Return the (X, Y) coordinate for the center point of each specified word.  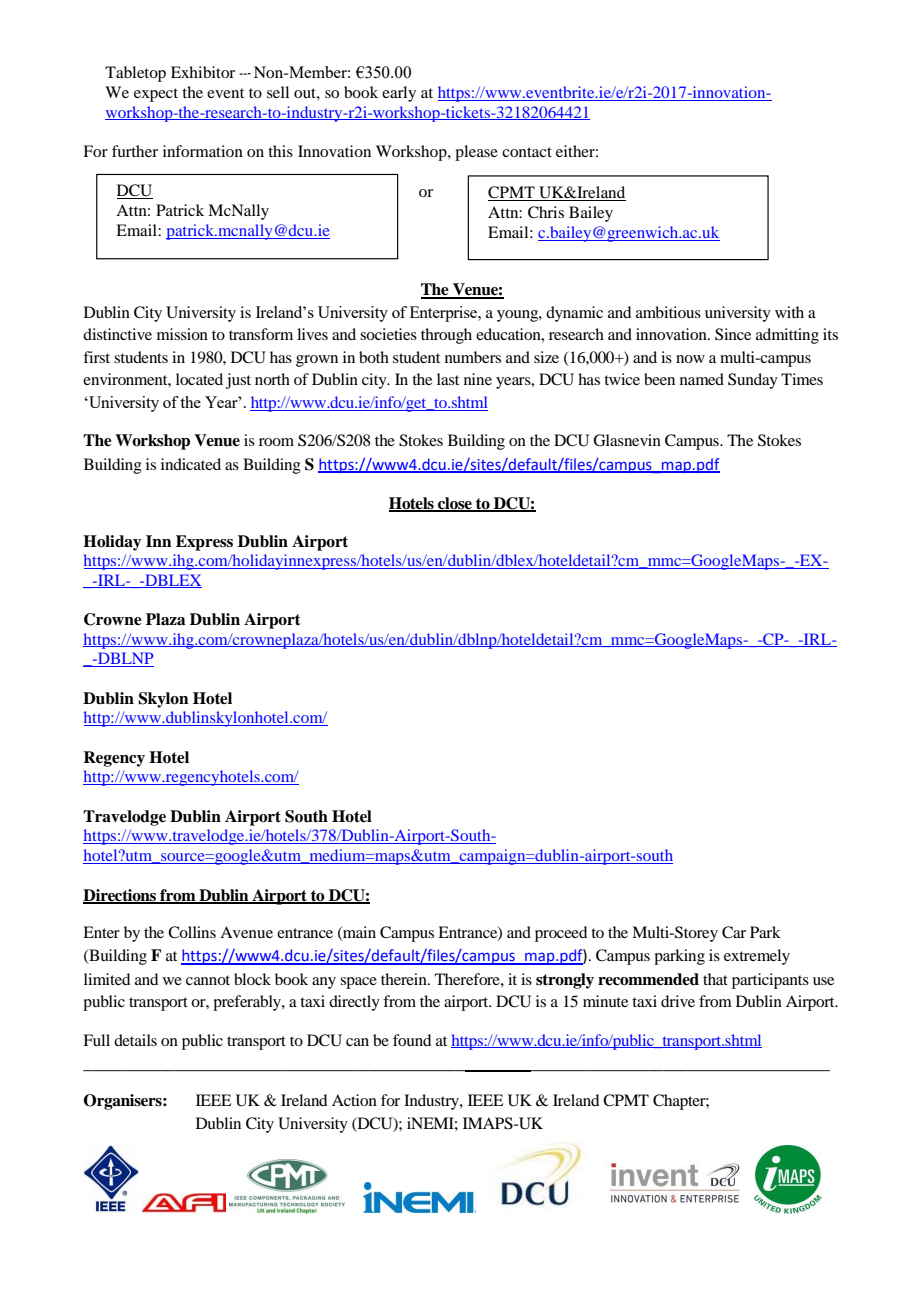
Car (734, 932)
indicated (191, 464)
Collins (192, 932)
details (135, 1040)
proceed (561, 934)
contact (527, 152)
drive (678, 1001)
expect (156, 95)
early (399, 94)
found (412, 1040)
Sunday (753, 381)
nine (478, 379)
